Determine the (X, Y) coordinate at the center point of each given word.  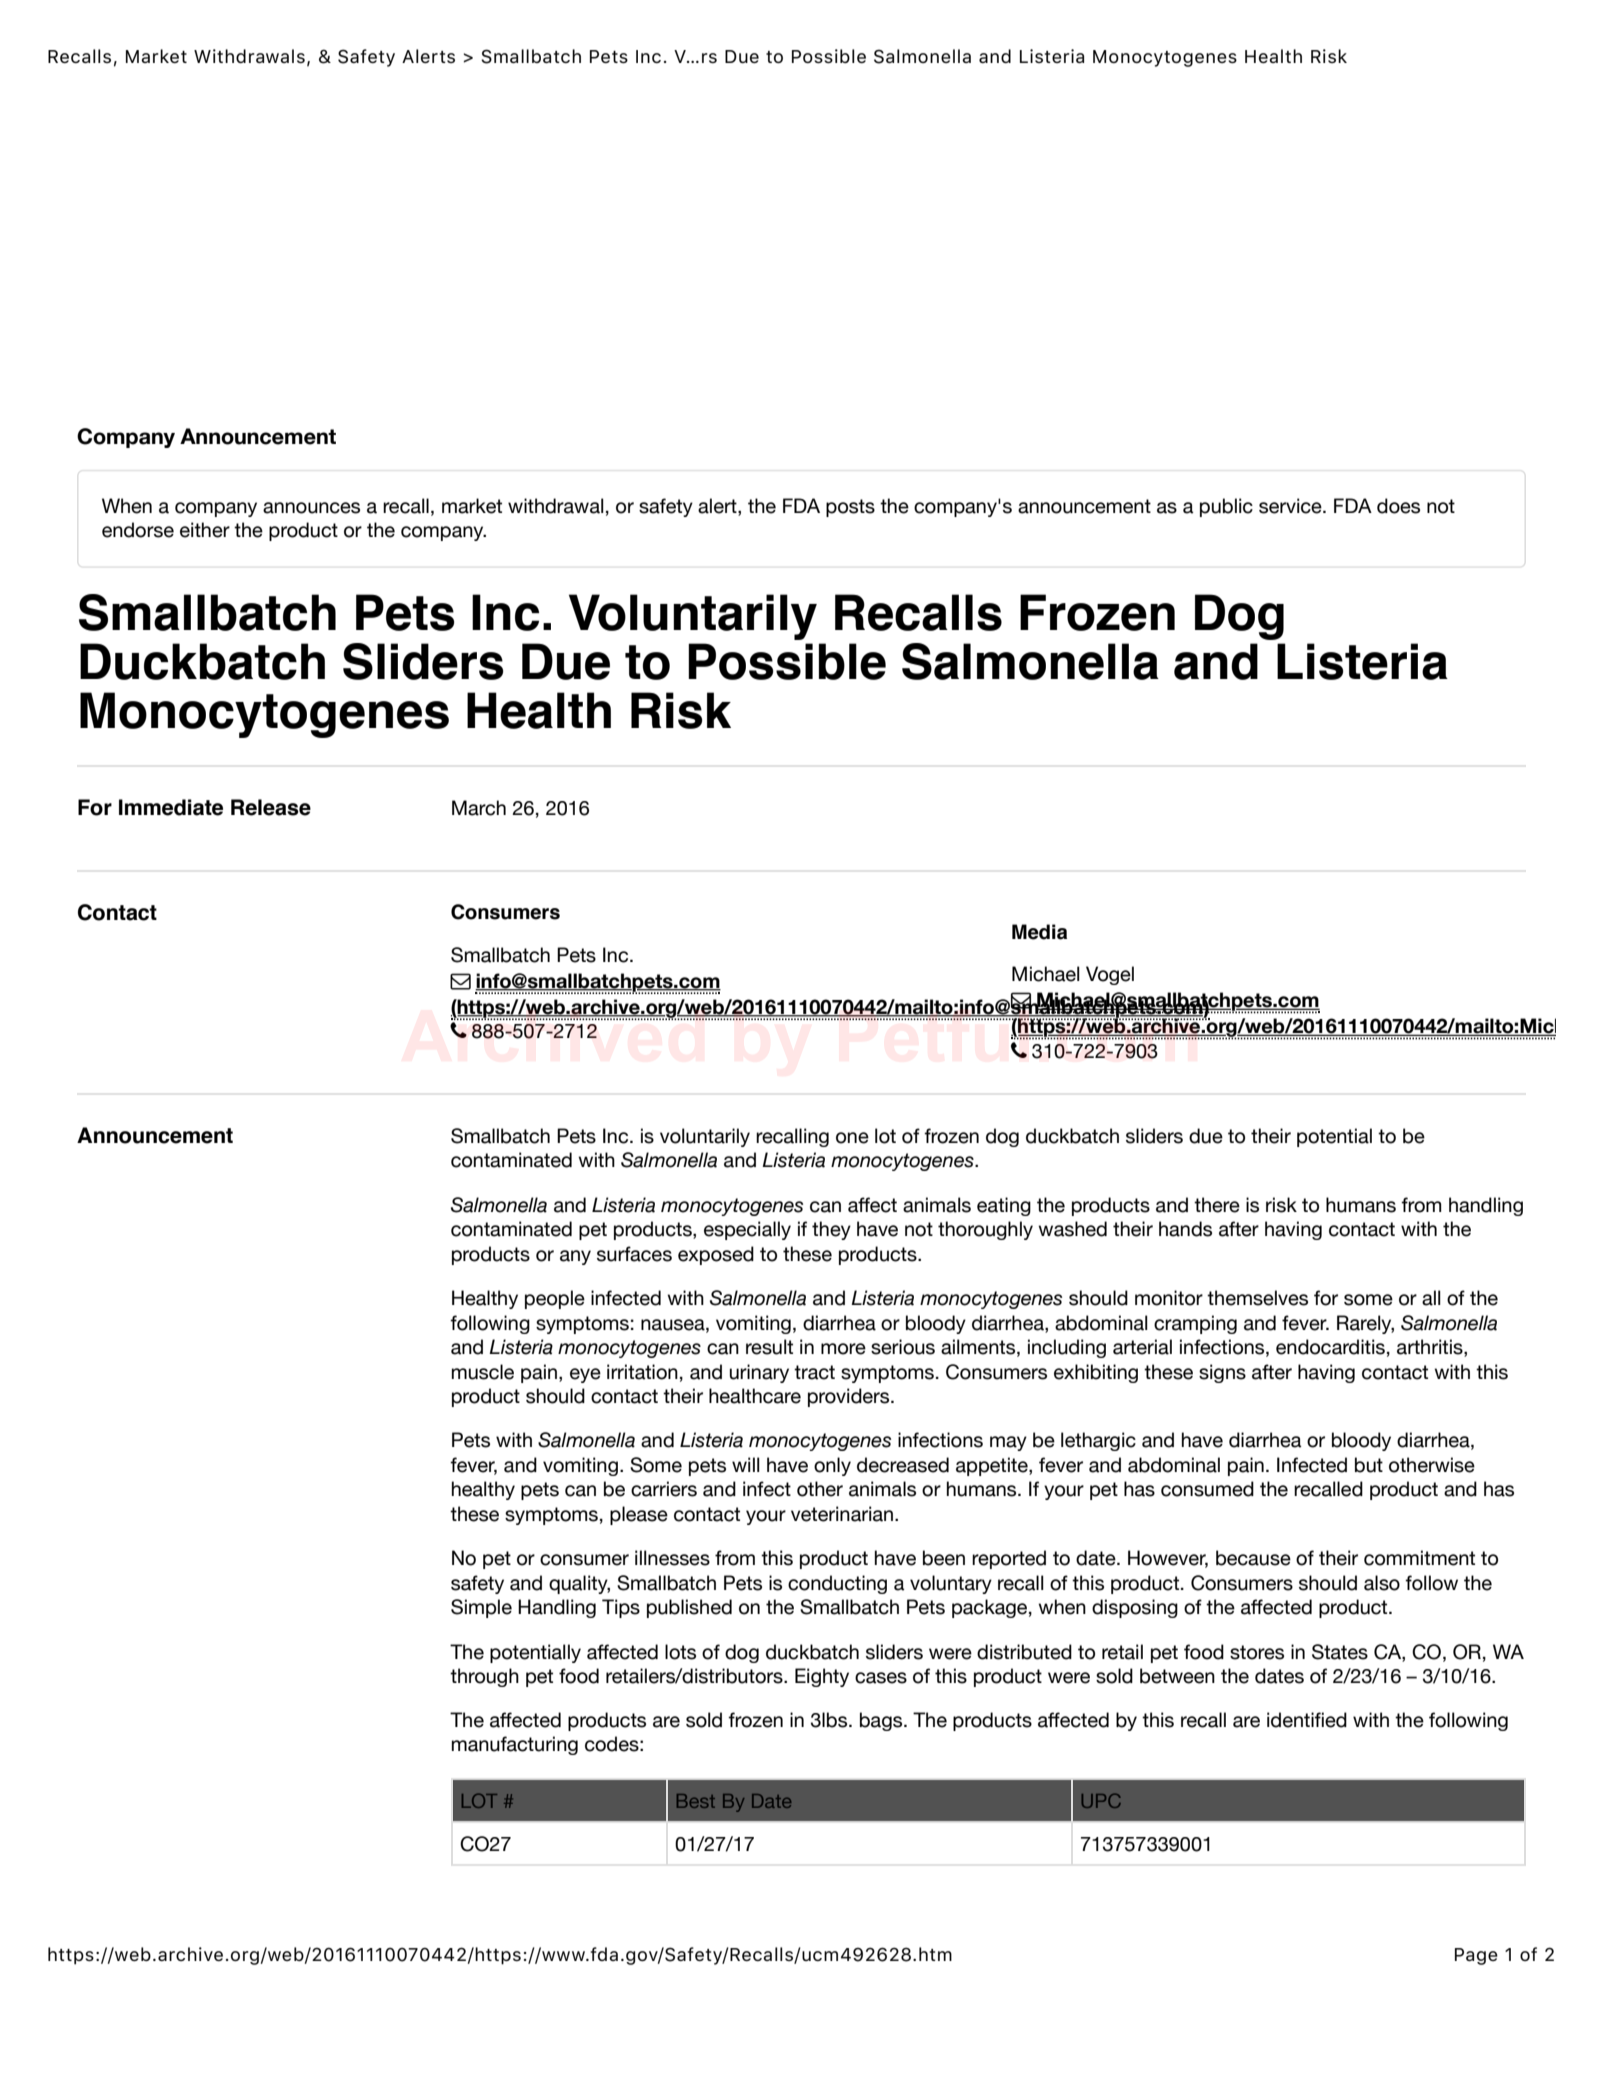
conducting (837, 1584)
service (1291, 506)
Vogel (1110, 975)
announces (311, 508)
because (1253, 1558)
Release (271, 807)
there (1217, 1205)
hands (1185, 1229)
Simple (481, 1608)
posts (850, 508)
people (555, 1299)
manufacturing (515, 1745)
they (831, 1230)
